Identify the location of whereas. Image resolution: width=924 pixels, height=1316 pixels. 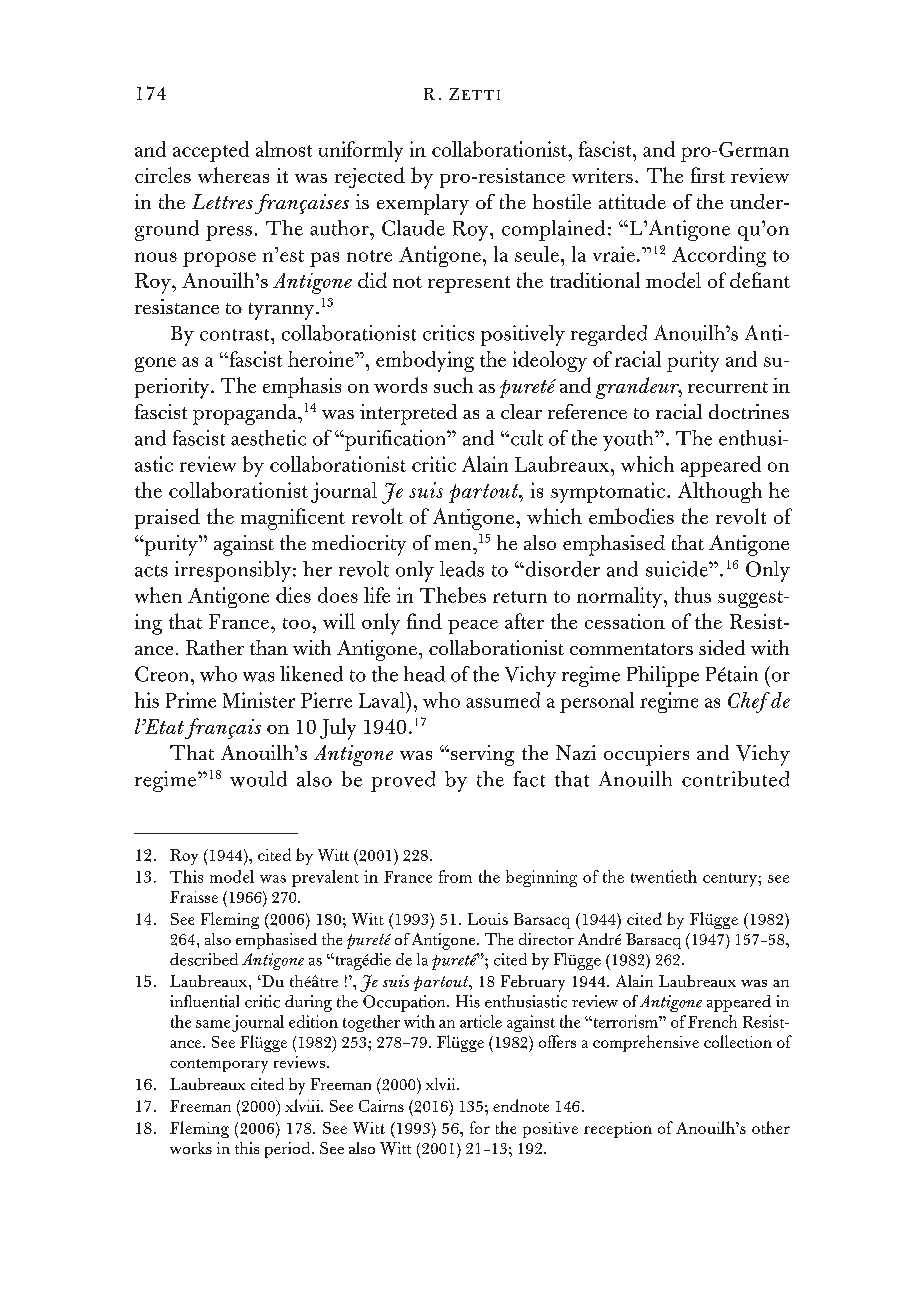
(233, 175).
